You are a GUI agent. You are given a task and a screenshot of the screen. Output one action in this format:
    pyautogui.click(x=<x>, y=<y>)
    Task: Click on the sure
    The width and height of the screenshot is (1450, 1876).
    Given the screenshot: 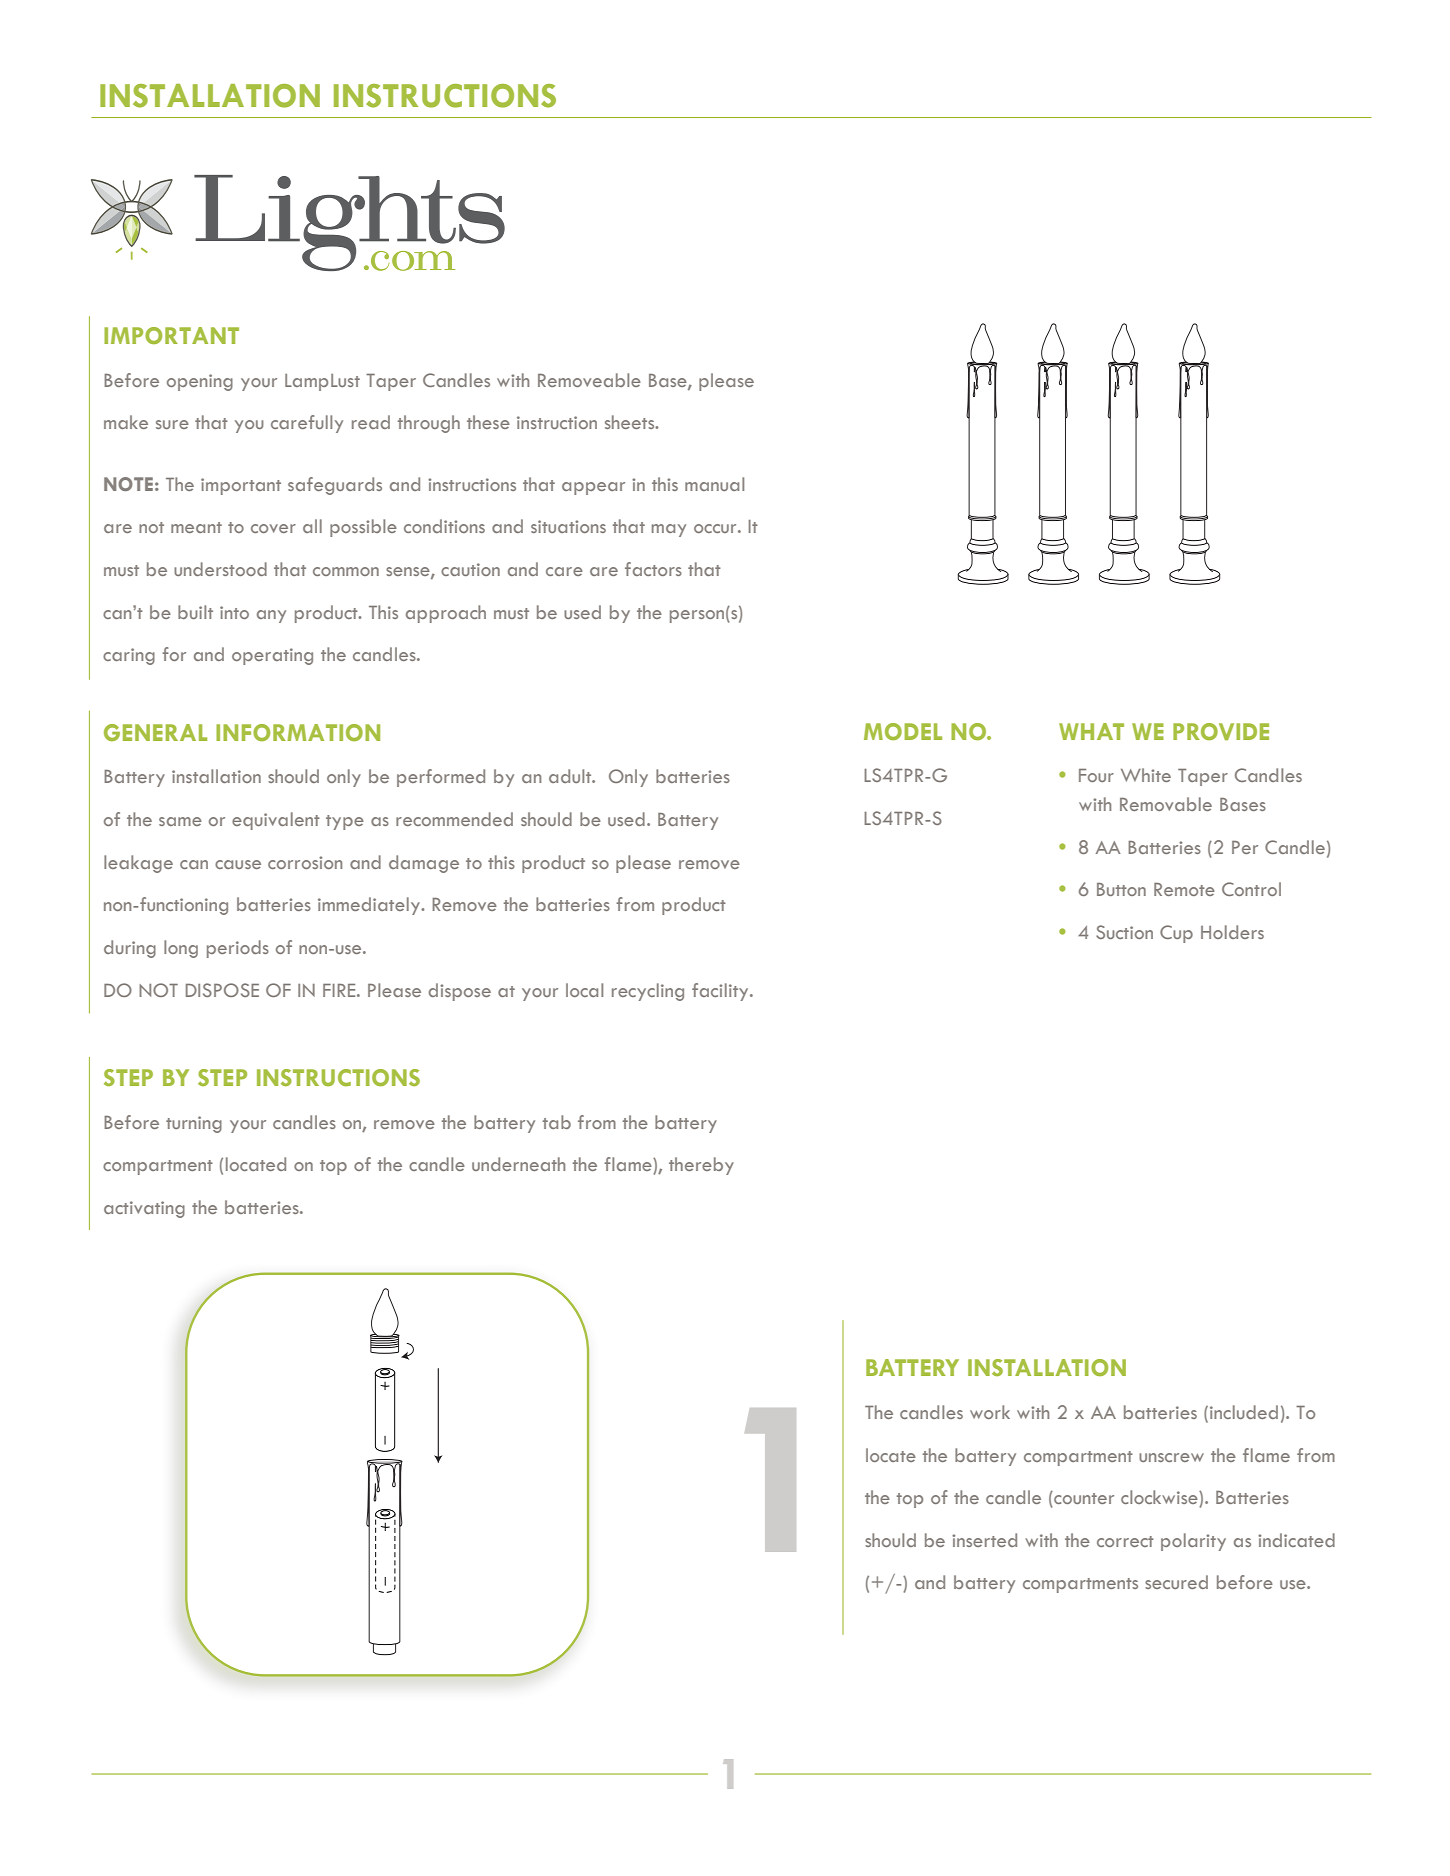 What is the action you would take?
    pyautogui.click(x=172, y=424)
